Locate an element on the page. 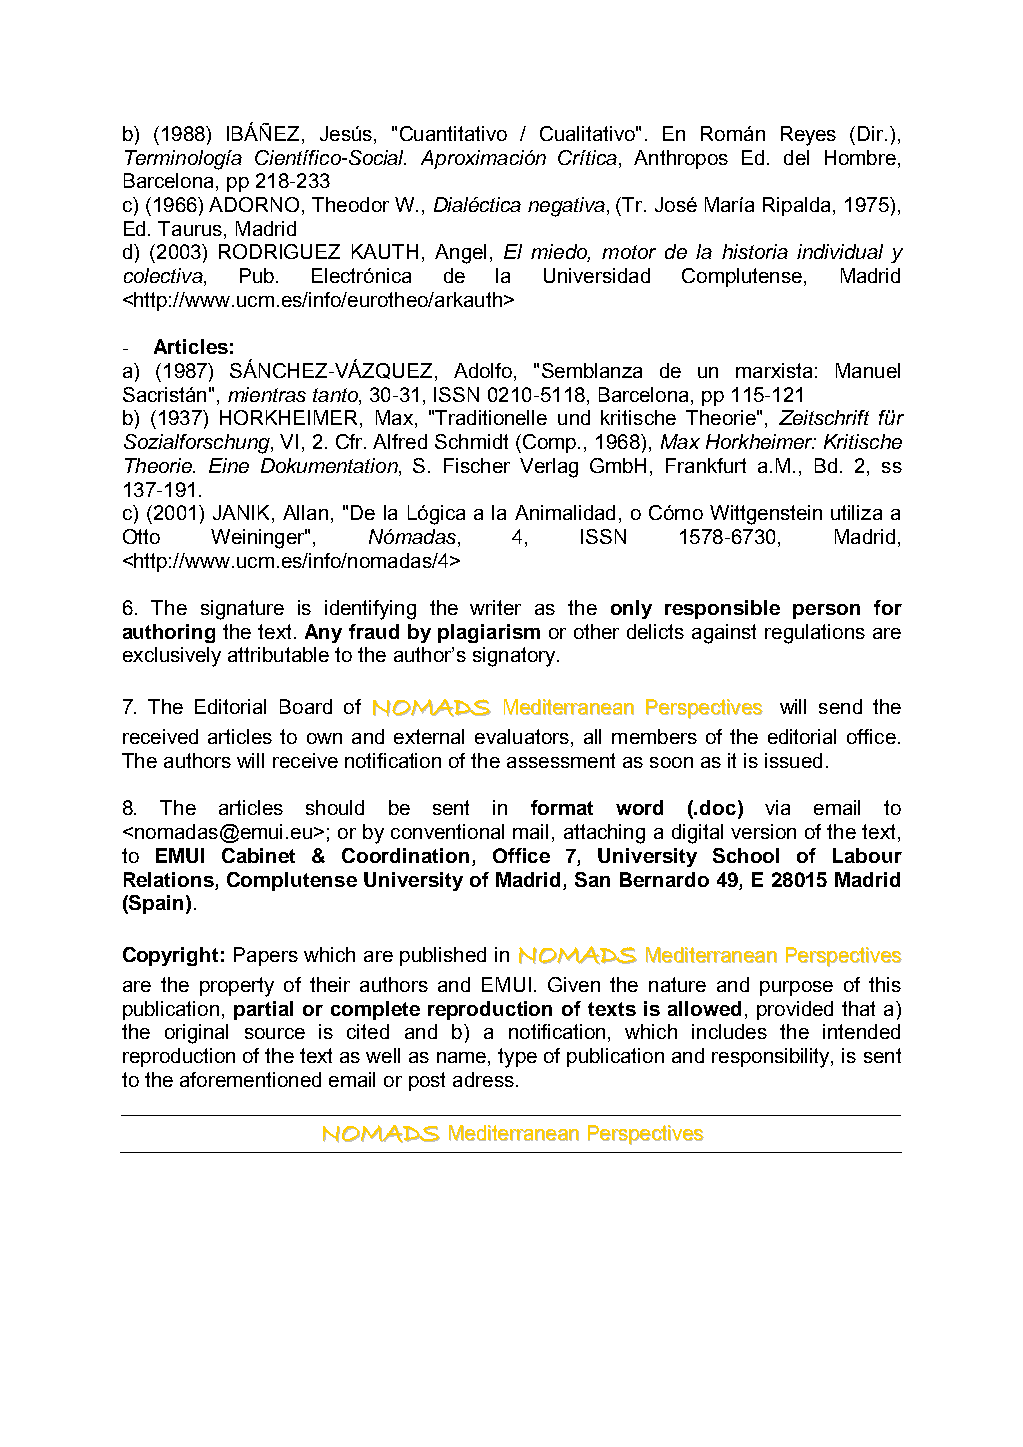 This image has width=1023, height=1447. person is located at coordinates (826, 611).
